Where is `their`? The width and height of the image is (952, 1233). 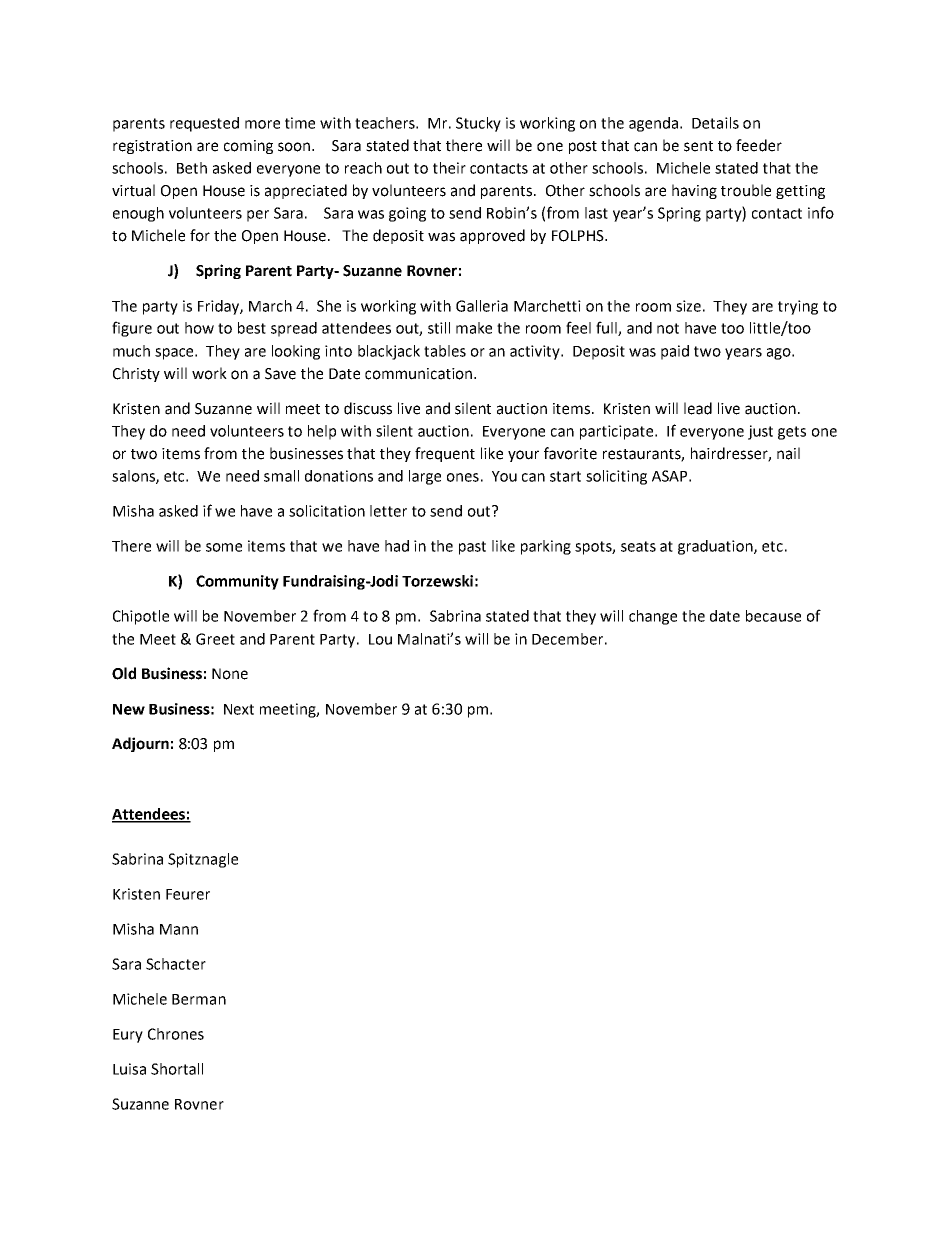
their is located at coordinates (449, 168).
